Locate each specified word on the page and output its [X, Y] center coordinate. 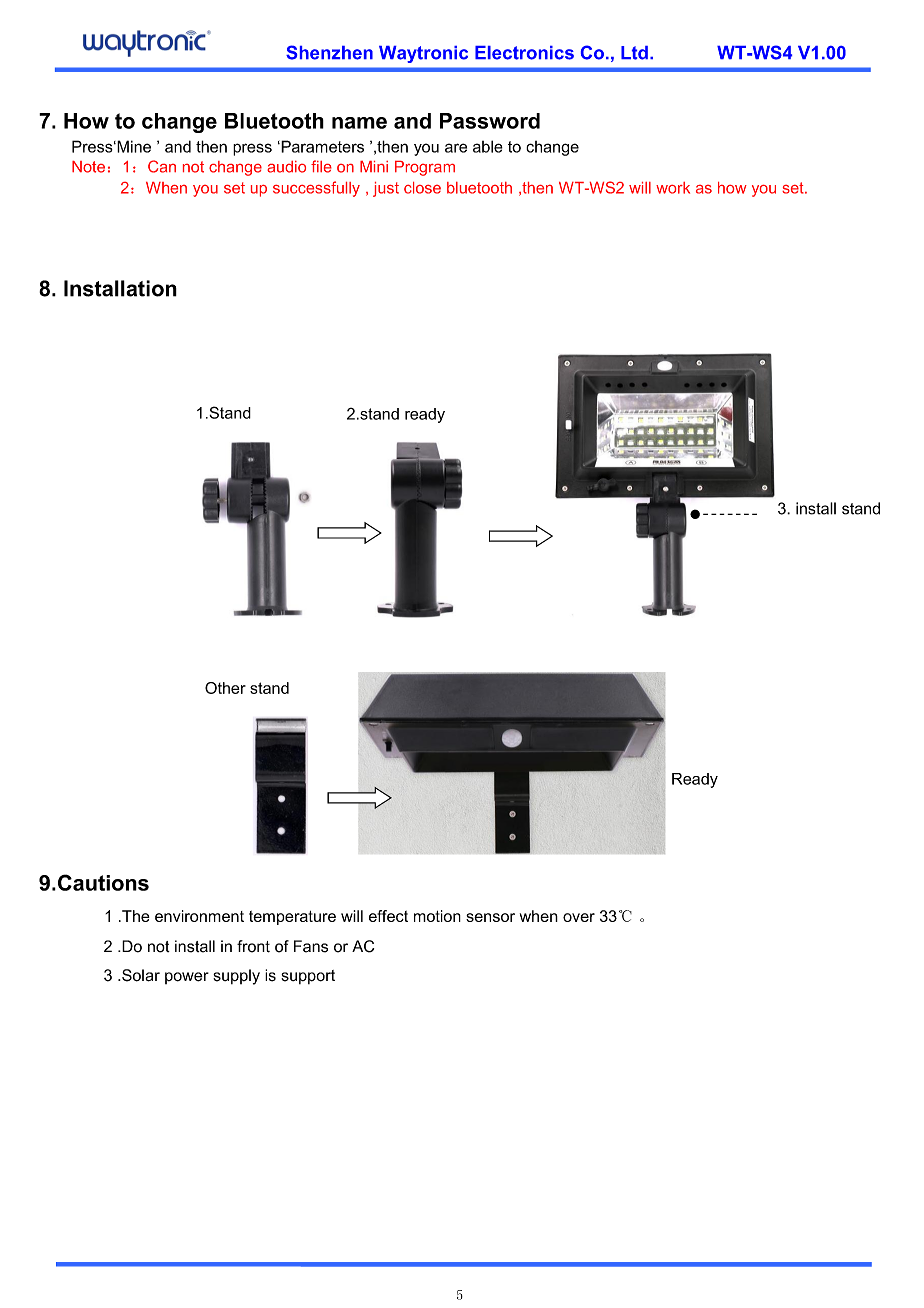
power [187, 978]
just [386, 189]
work [673, 188]
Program [425, 168]
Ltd [634, 53]
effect [388, 916]
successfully [316, 189]
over [579, 917]
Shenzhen [329, 52]
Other [225, 688]
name [359, 123]
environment [199, 916]
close [422, 188]
